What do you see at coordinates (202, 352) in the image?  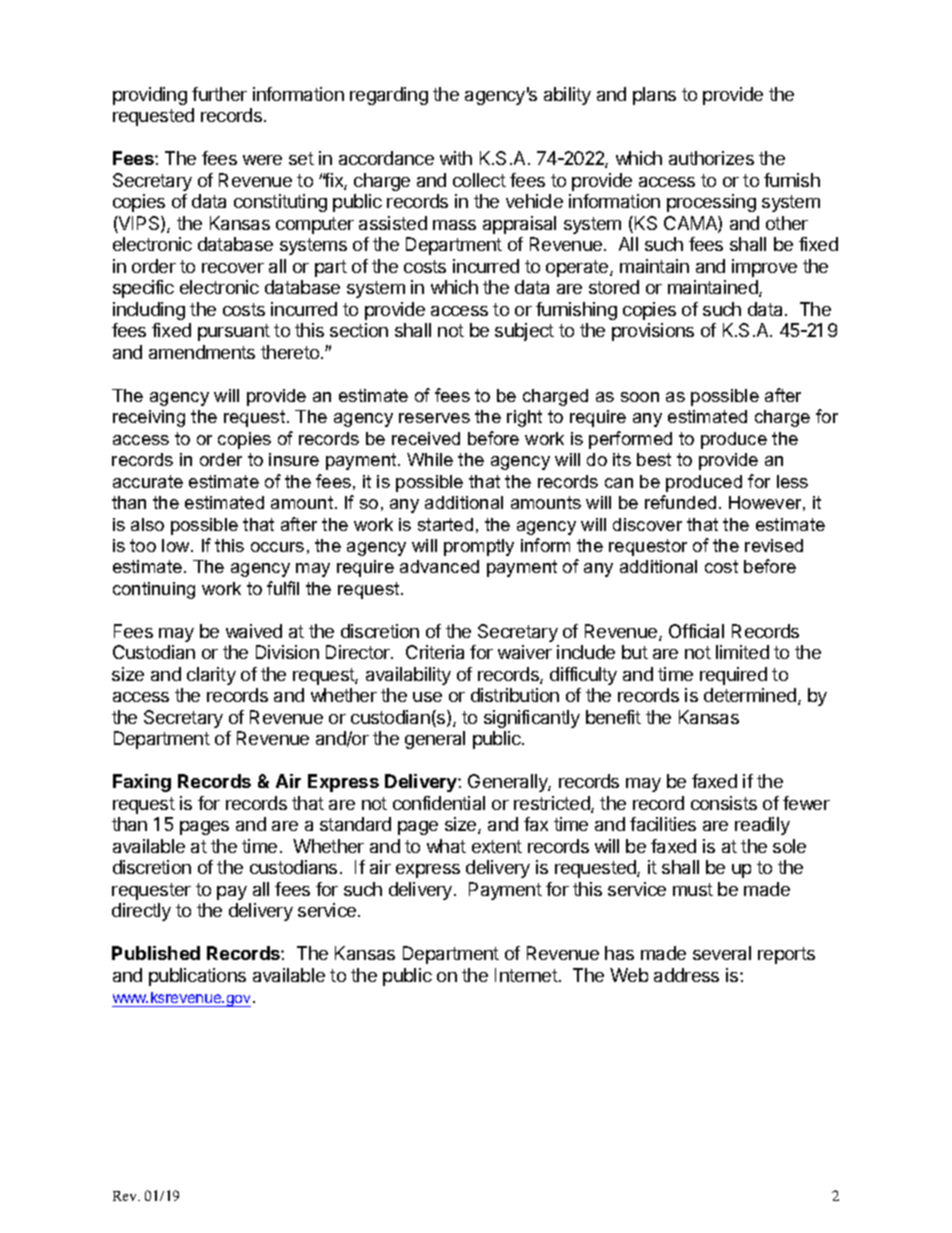 I see `amendments` at bounding box center [202, 352].
